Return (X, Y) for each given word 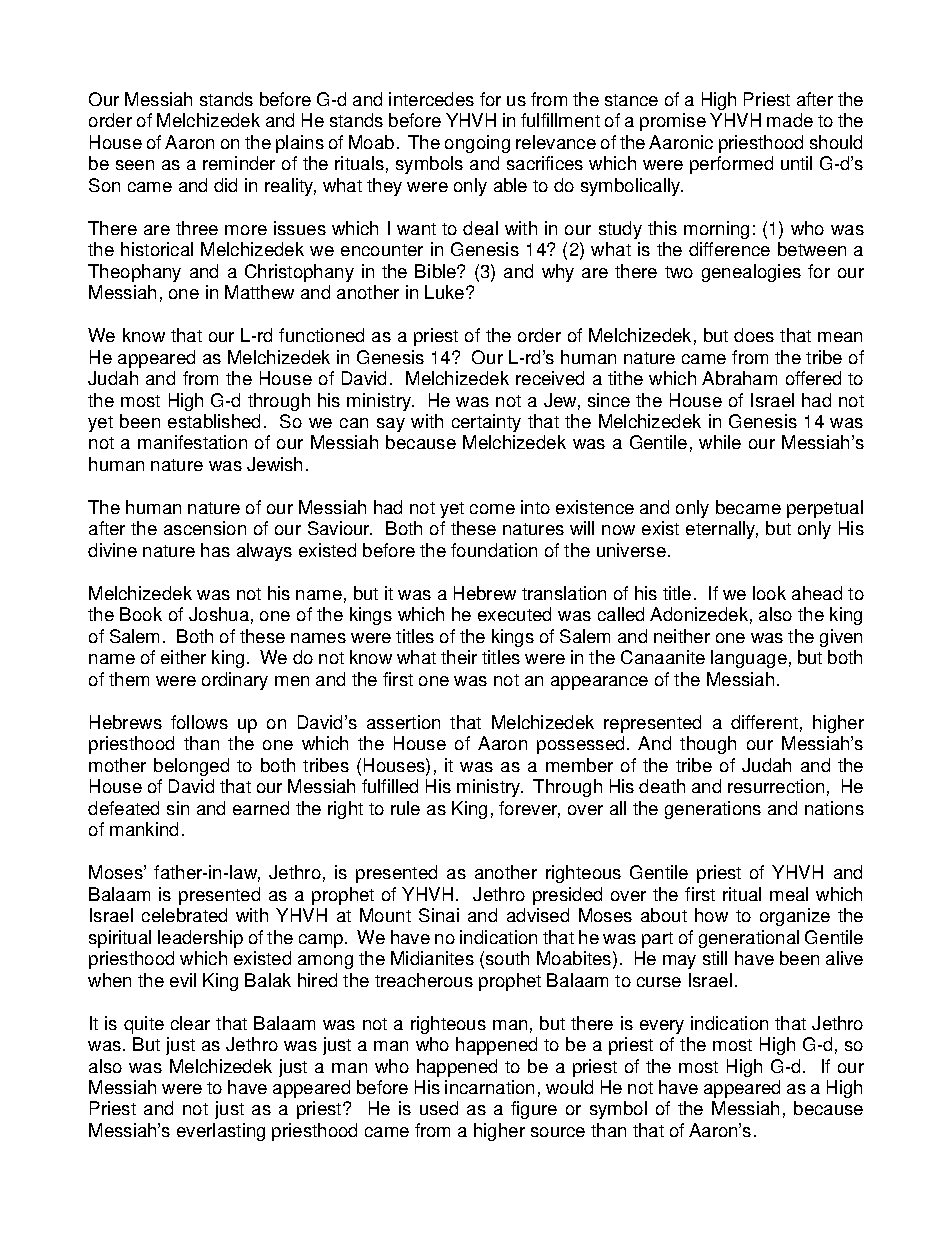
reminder (239, 163)
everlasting (221, 1132)
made (790, 120)
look (769, 593)
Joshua (219, 614)
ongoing (477, 144)
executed (514, 614)
